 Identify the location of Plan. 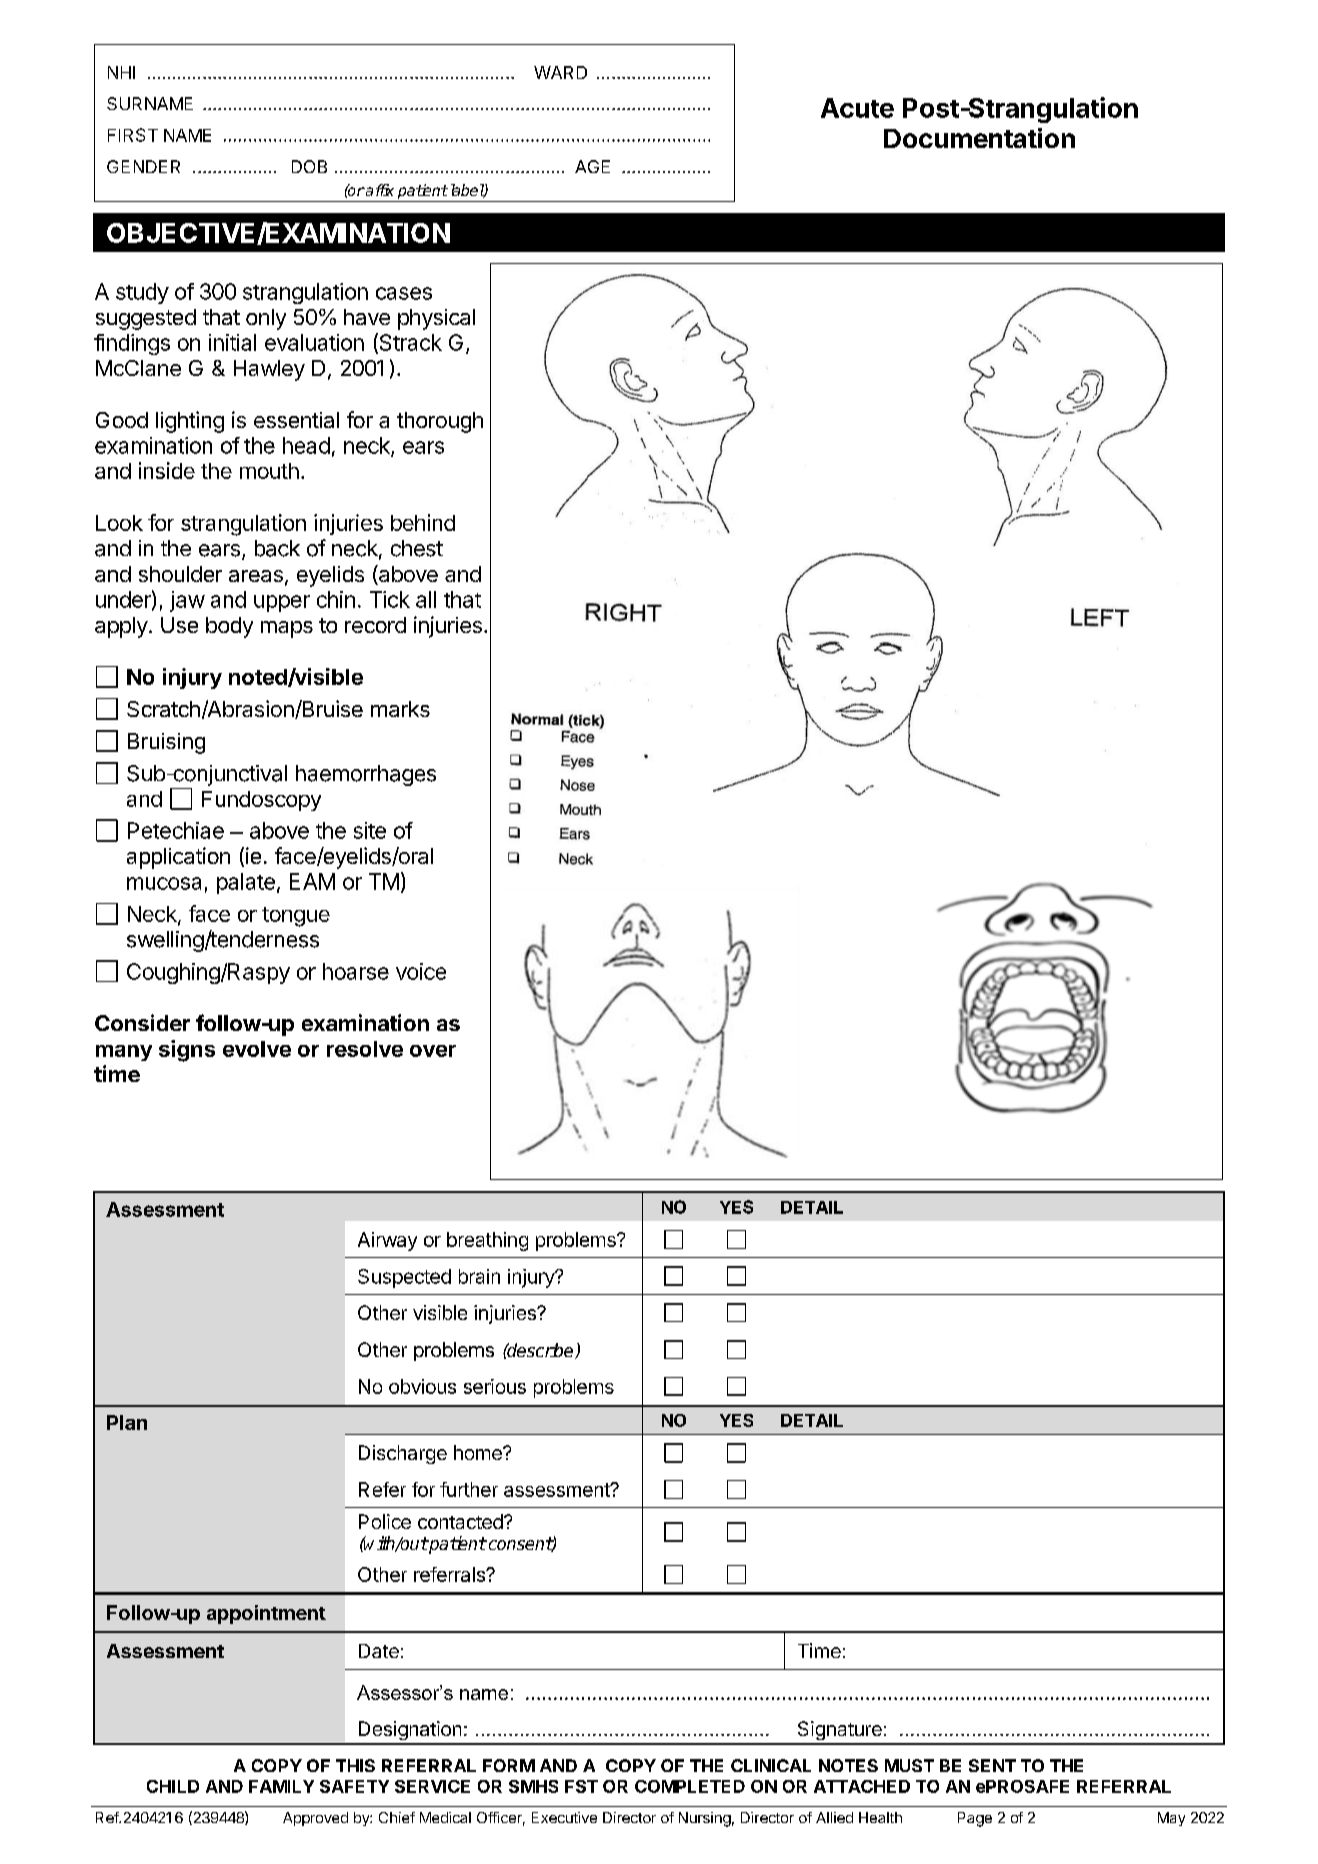
(127, 1422).
